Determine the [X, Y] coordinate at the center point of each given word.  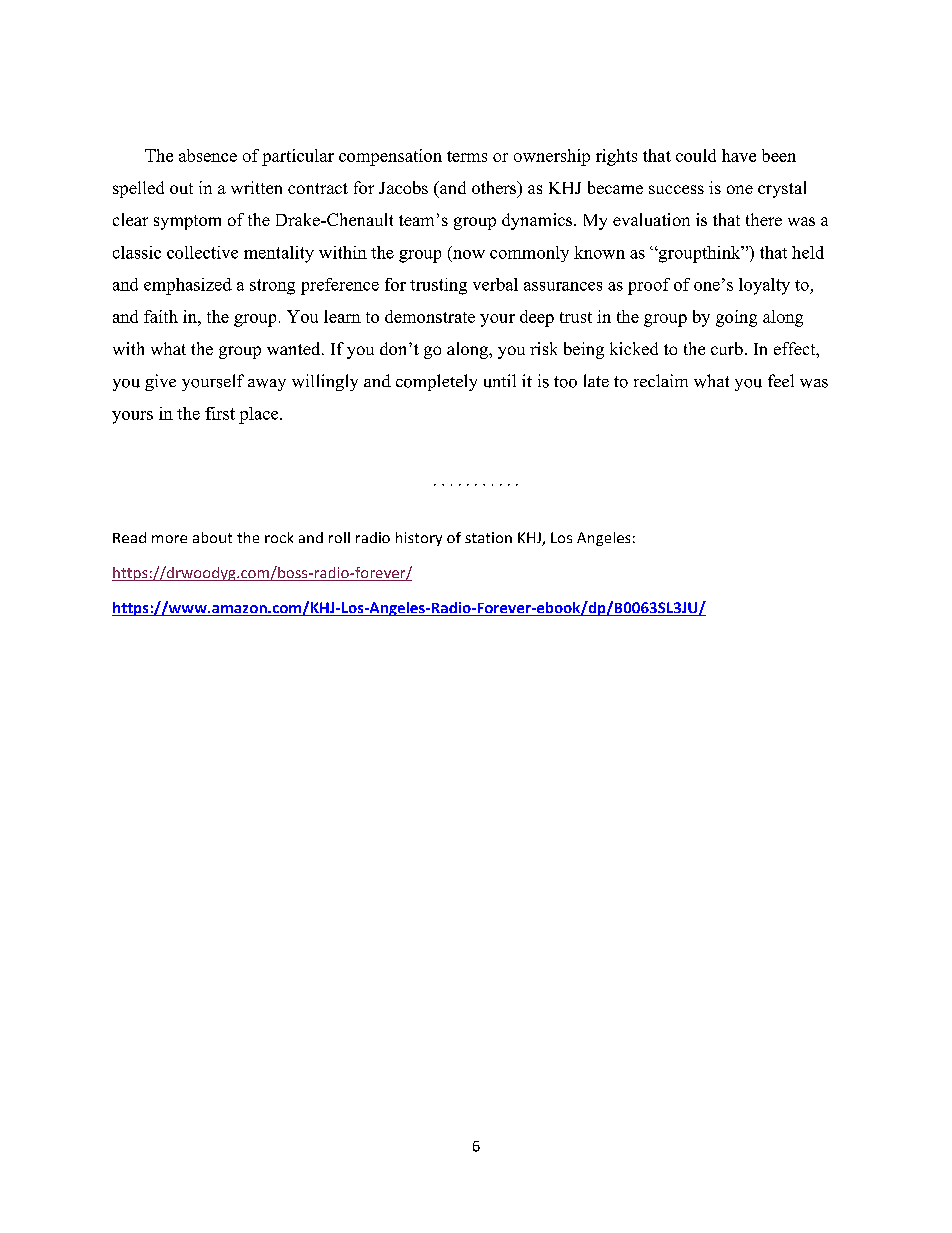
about [212, 537]
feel [781, 380]
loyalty [764, 286]
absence [208, 155]
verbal [495, 284]
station [488, 537]
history [419, 539]
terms [467, 156]
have [739, 155]
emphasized [188, 286]
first [220, 413]
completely [436, 382]
